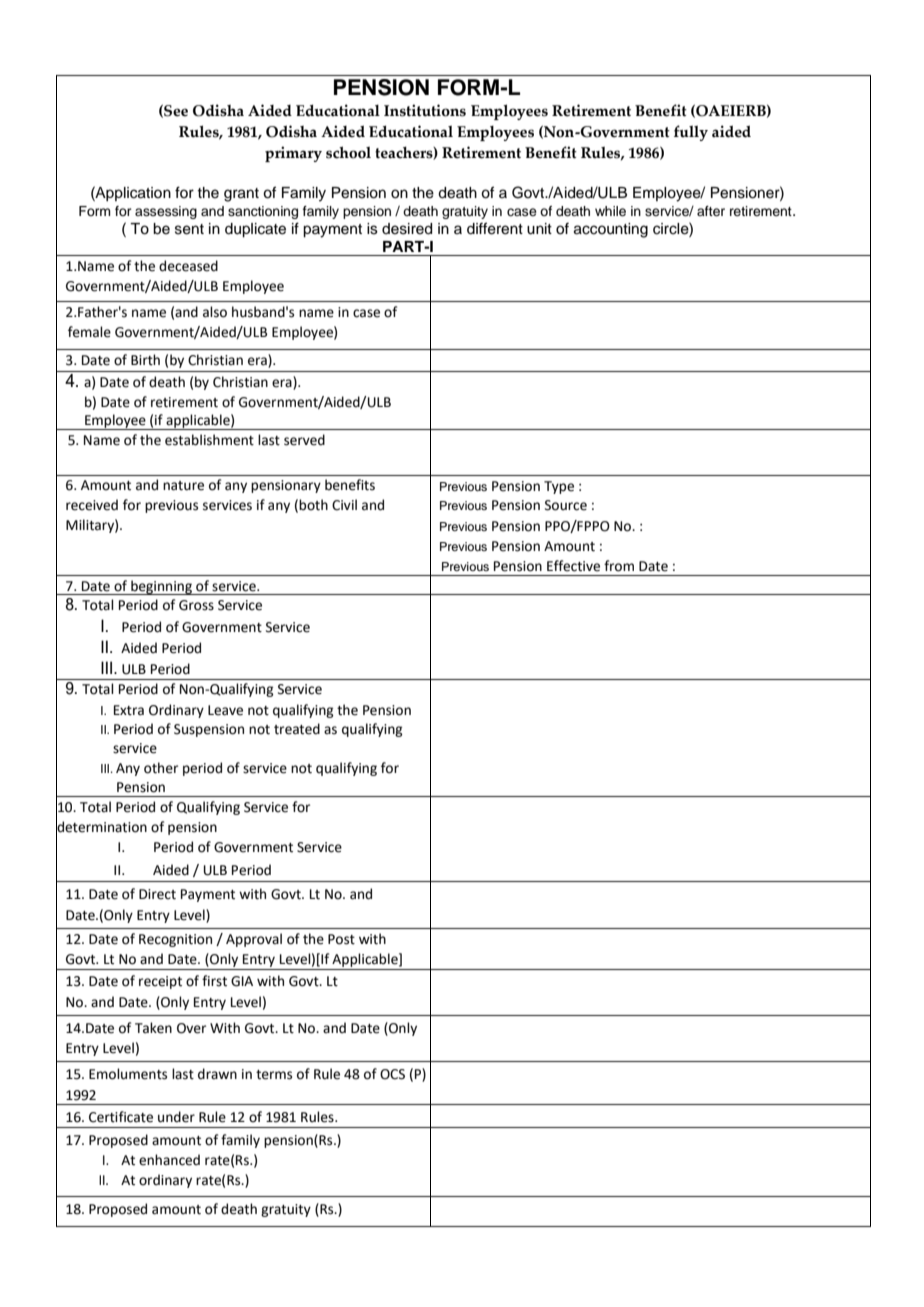 Image resolution: width=924 pixels, height=1307 pixels. What do you see at coordinates (619, 566) in the screenshot?
I see `from` at bounding box center [619, 566].
